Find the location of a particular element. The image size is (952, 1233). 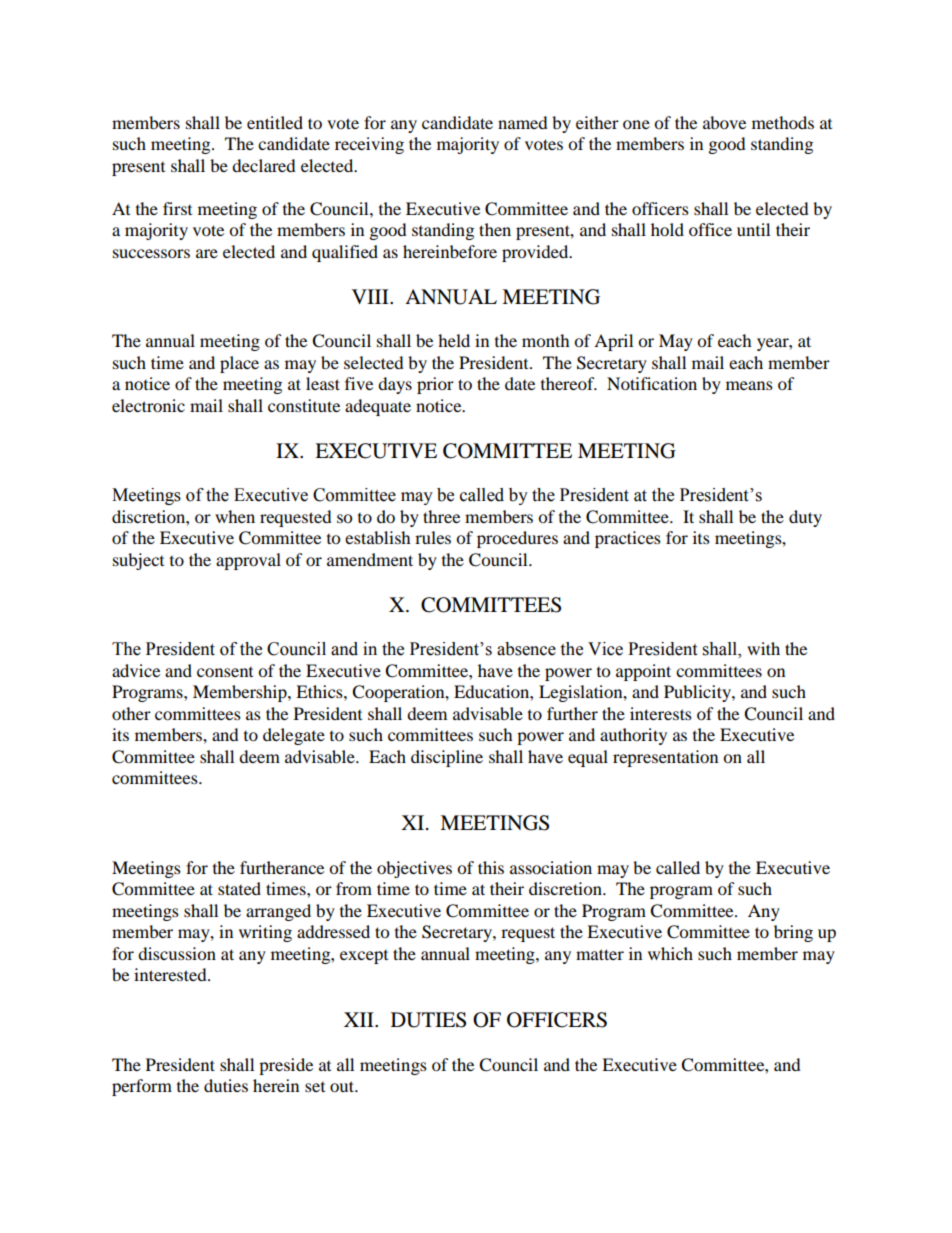

perform is located at coordinates (142, 1087).
